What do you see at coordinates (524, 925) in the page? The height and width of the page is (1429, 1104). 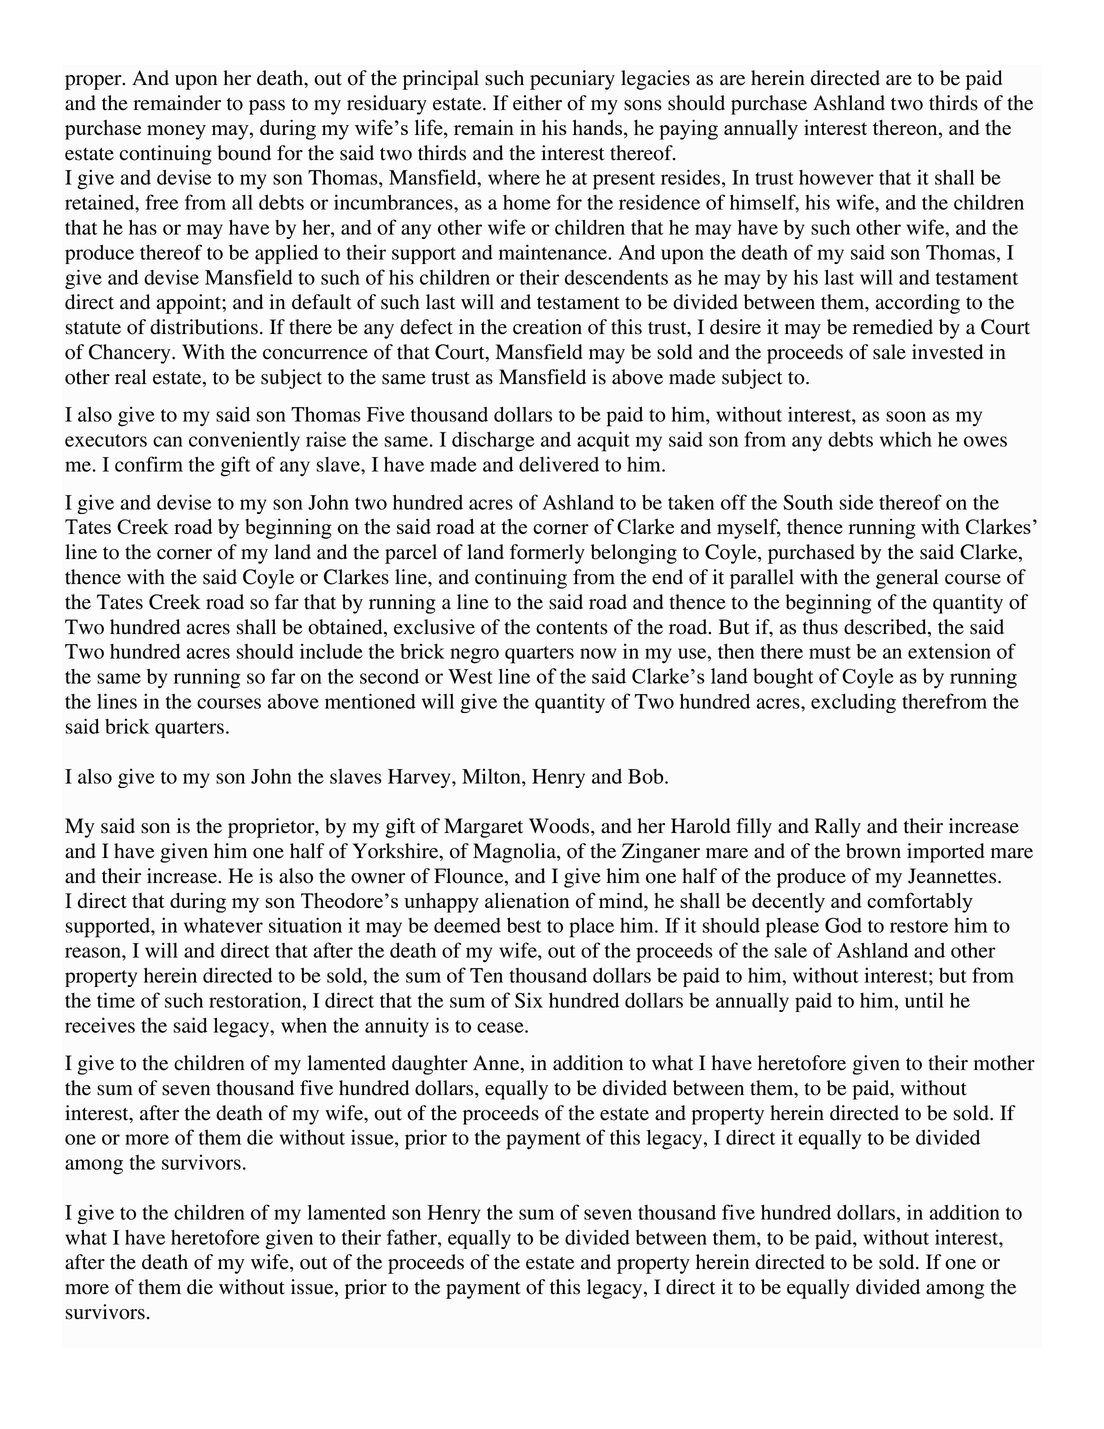 I see `best` at bounding box center [524, 925].
